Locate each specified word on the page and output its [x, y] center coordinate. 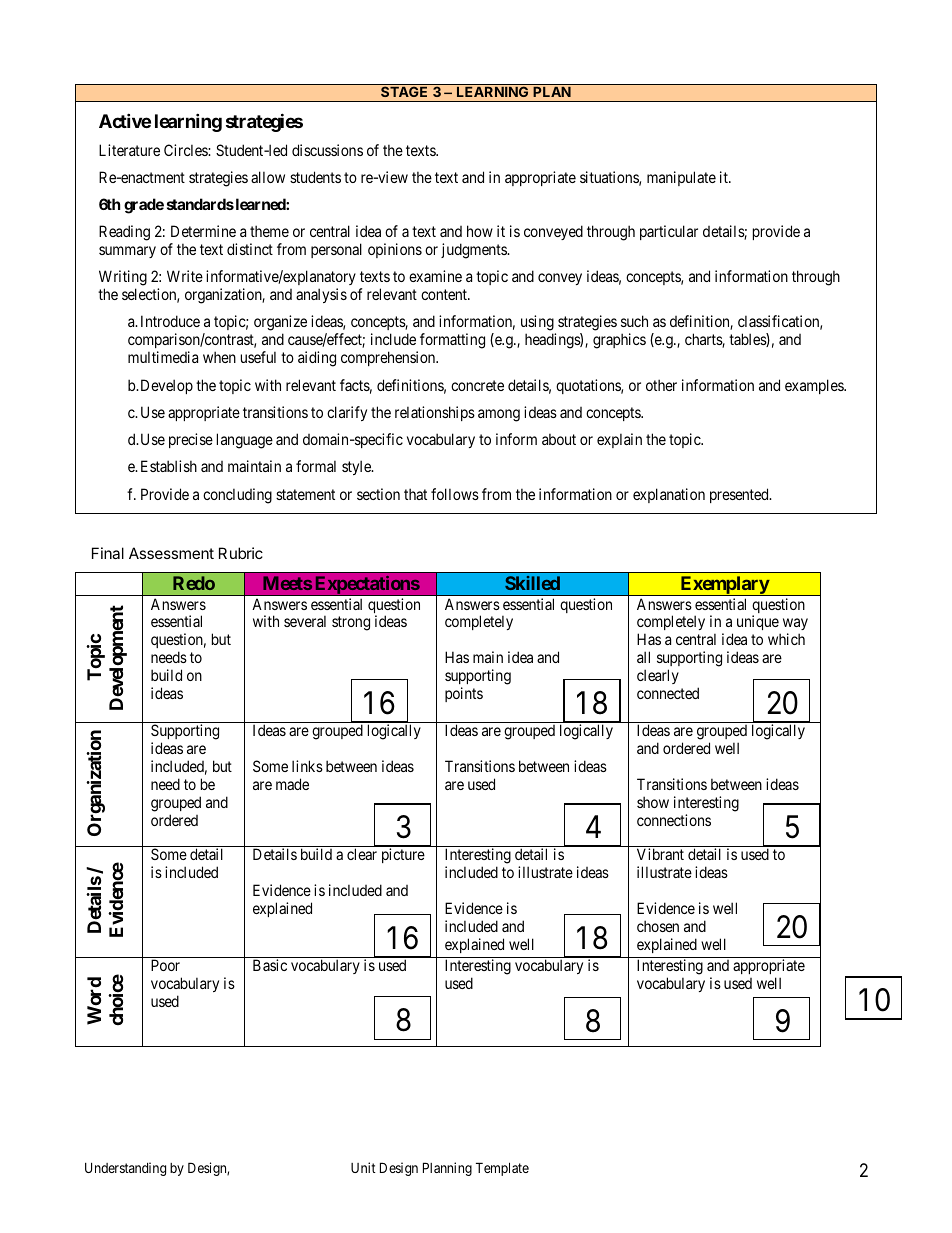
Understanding [125, 1169]
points [464, 694]
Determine [203, 231]
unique [758, 622]
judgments [474, 251]
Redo [194, 583]
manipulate [681, 178]
